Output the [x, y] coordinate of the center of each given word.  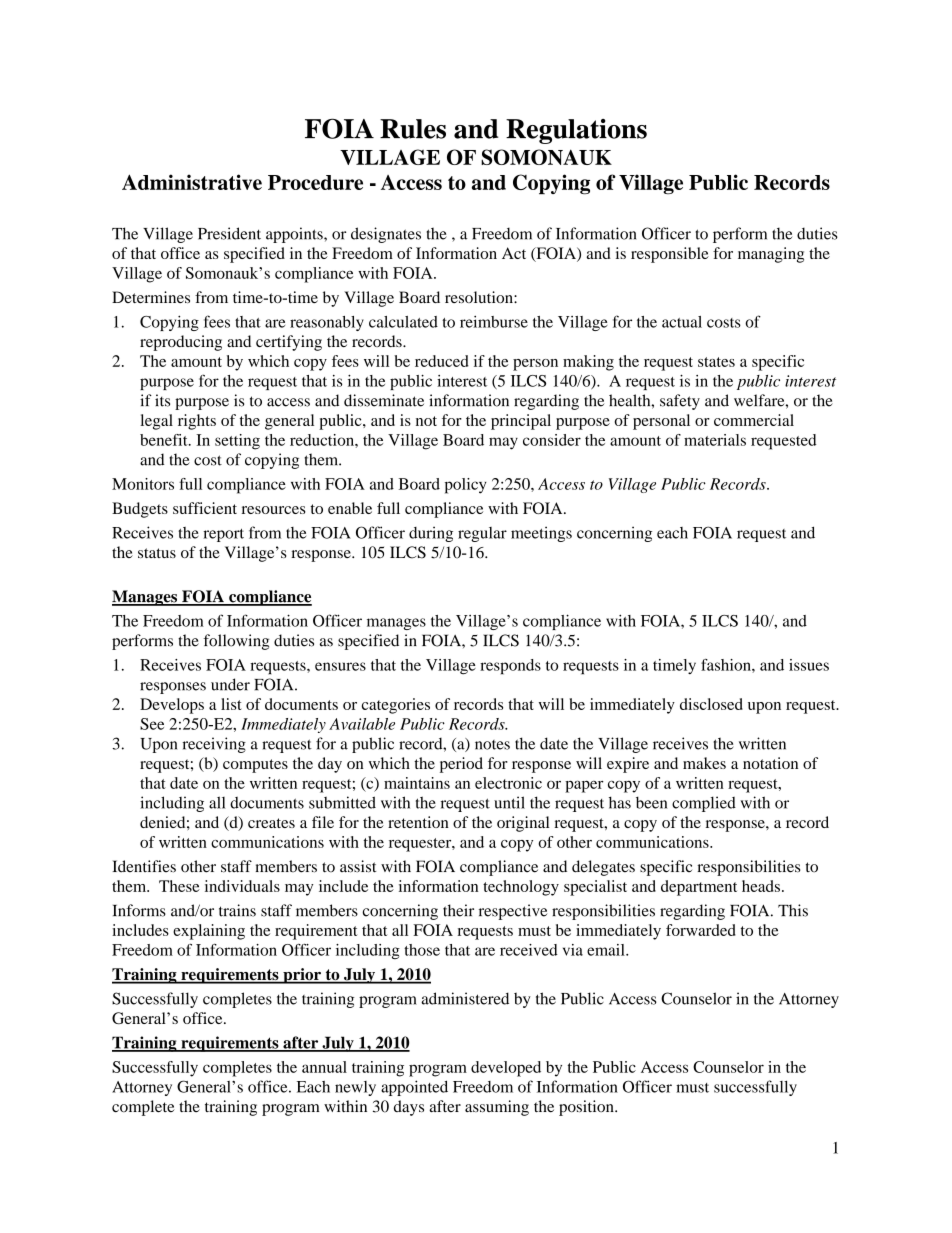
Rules [413, 129]
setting [237, 442]
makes [704, 763]
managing [771, 255]
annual [324, 1067]
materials [715, 440]
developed [506, 1069]
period [461, 765]
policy [465, 486]
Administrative [192, 182]
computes [255, 766]
